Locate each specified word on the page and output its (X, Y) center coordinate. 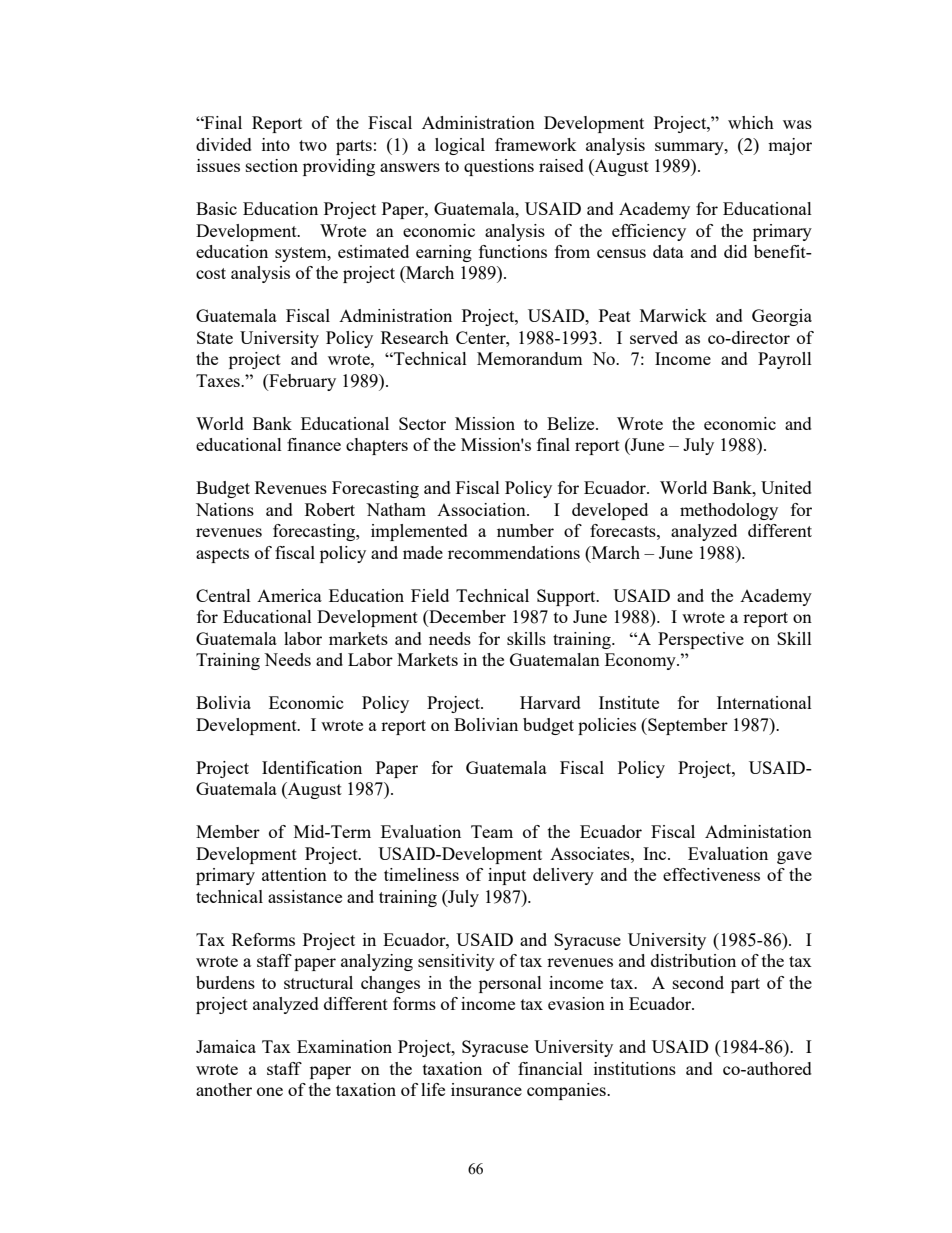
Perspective (701, 640)
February (301, 382)
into (276, 144)
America (289, 595)
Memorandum (530, 358)
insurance (486, 1089)
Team (492, 831)
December (466, 618)
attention (294, 874)
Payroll (785, 360)
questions (499, 167)
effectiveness (711, 874)
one (270, 1091)
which (751, 122)
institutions (635, 1068)
